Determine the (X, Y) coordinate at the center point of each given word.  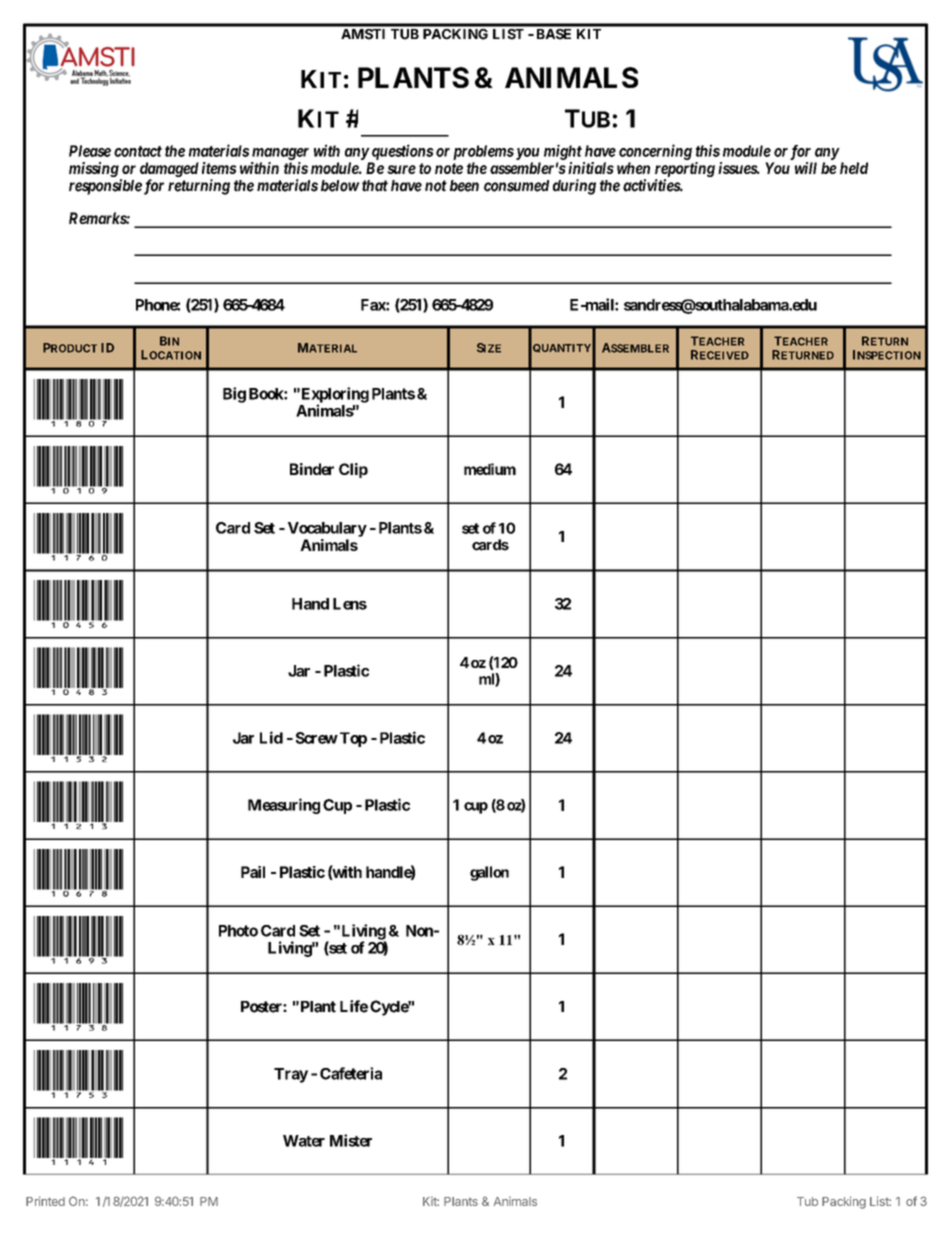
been (464, 186)
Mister (351, 1140)
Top (353, 739)
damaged (169, 169)
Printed (45, 1201)
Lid (271, 737)
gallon (489, 873)
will (806, 168)
